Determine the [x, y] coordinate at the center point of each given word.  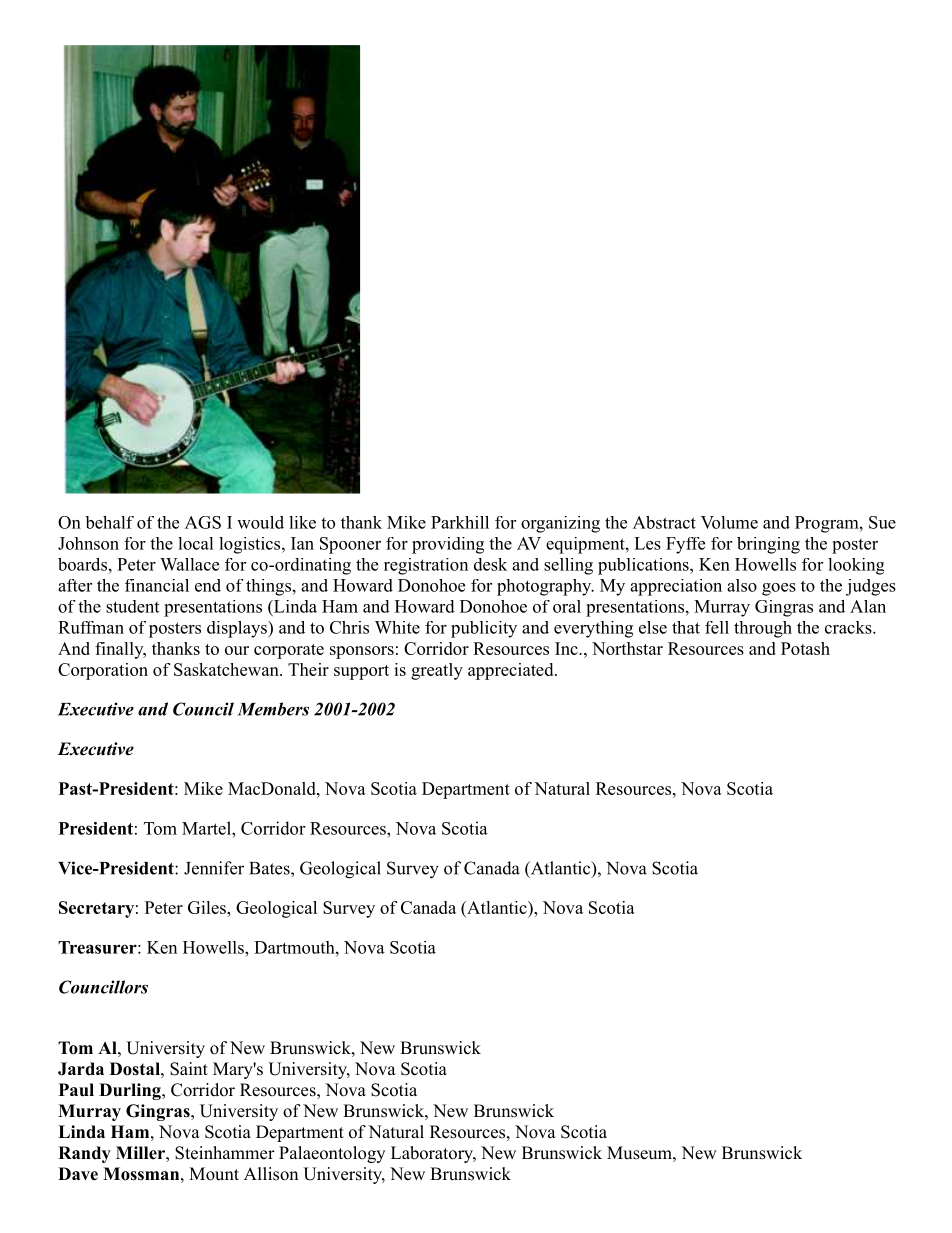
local [196, 543]
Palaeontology [332, 1154]
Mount [214, 1174]
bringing [768, 545]
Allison [271, 1174]
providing [448, 545]
